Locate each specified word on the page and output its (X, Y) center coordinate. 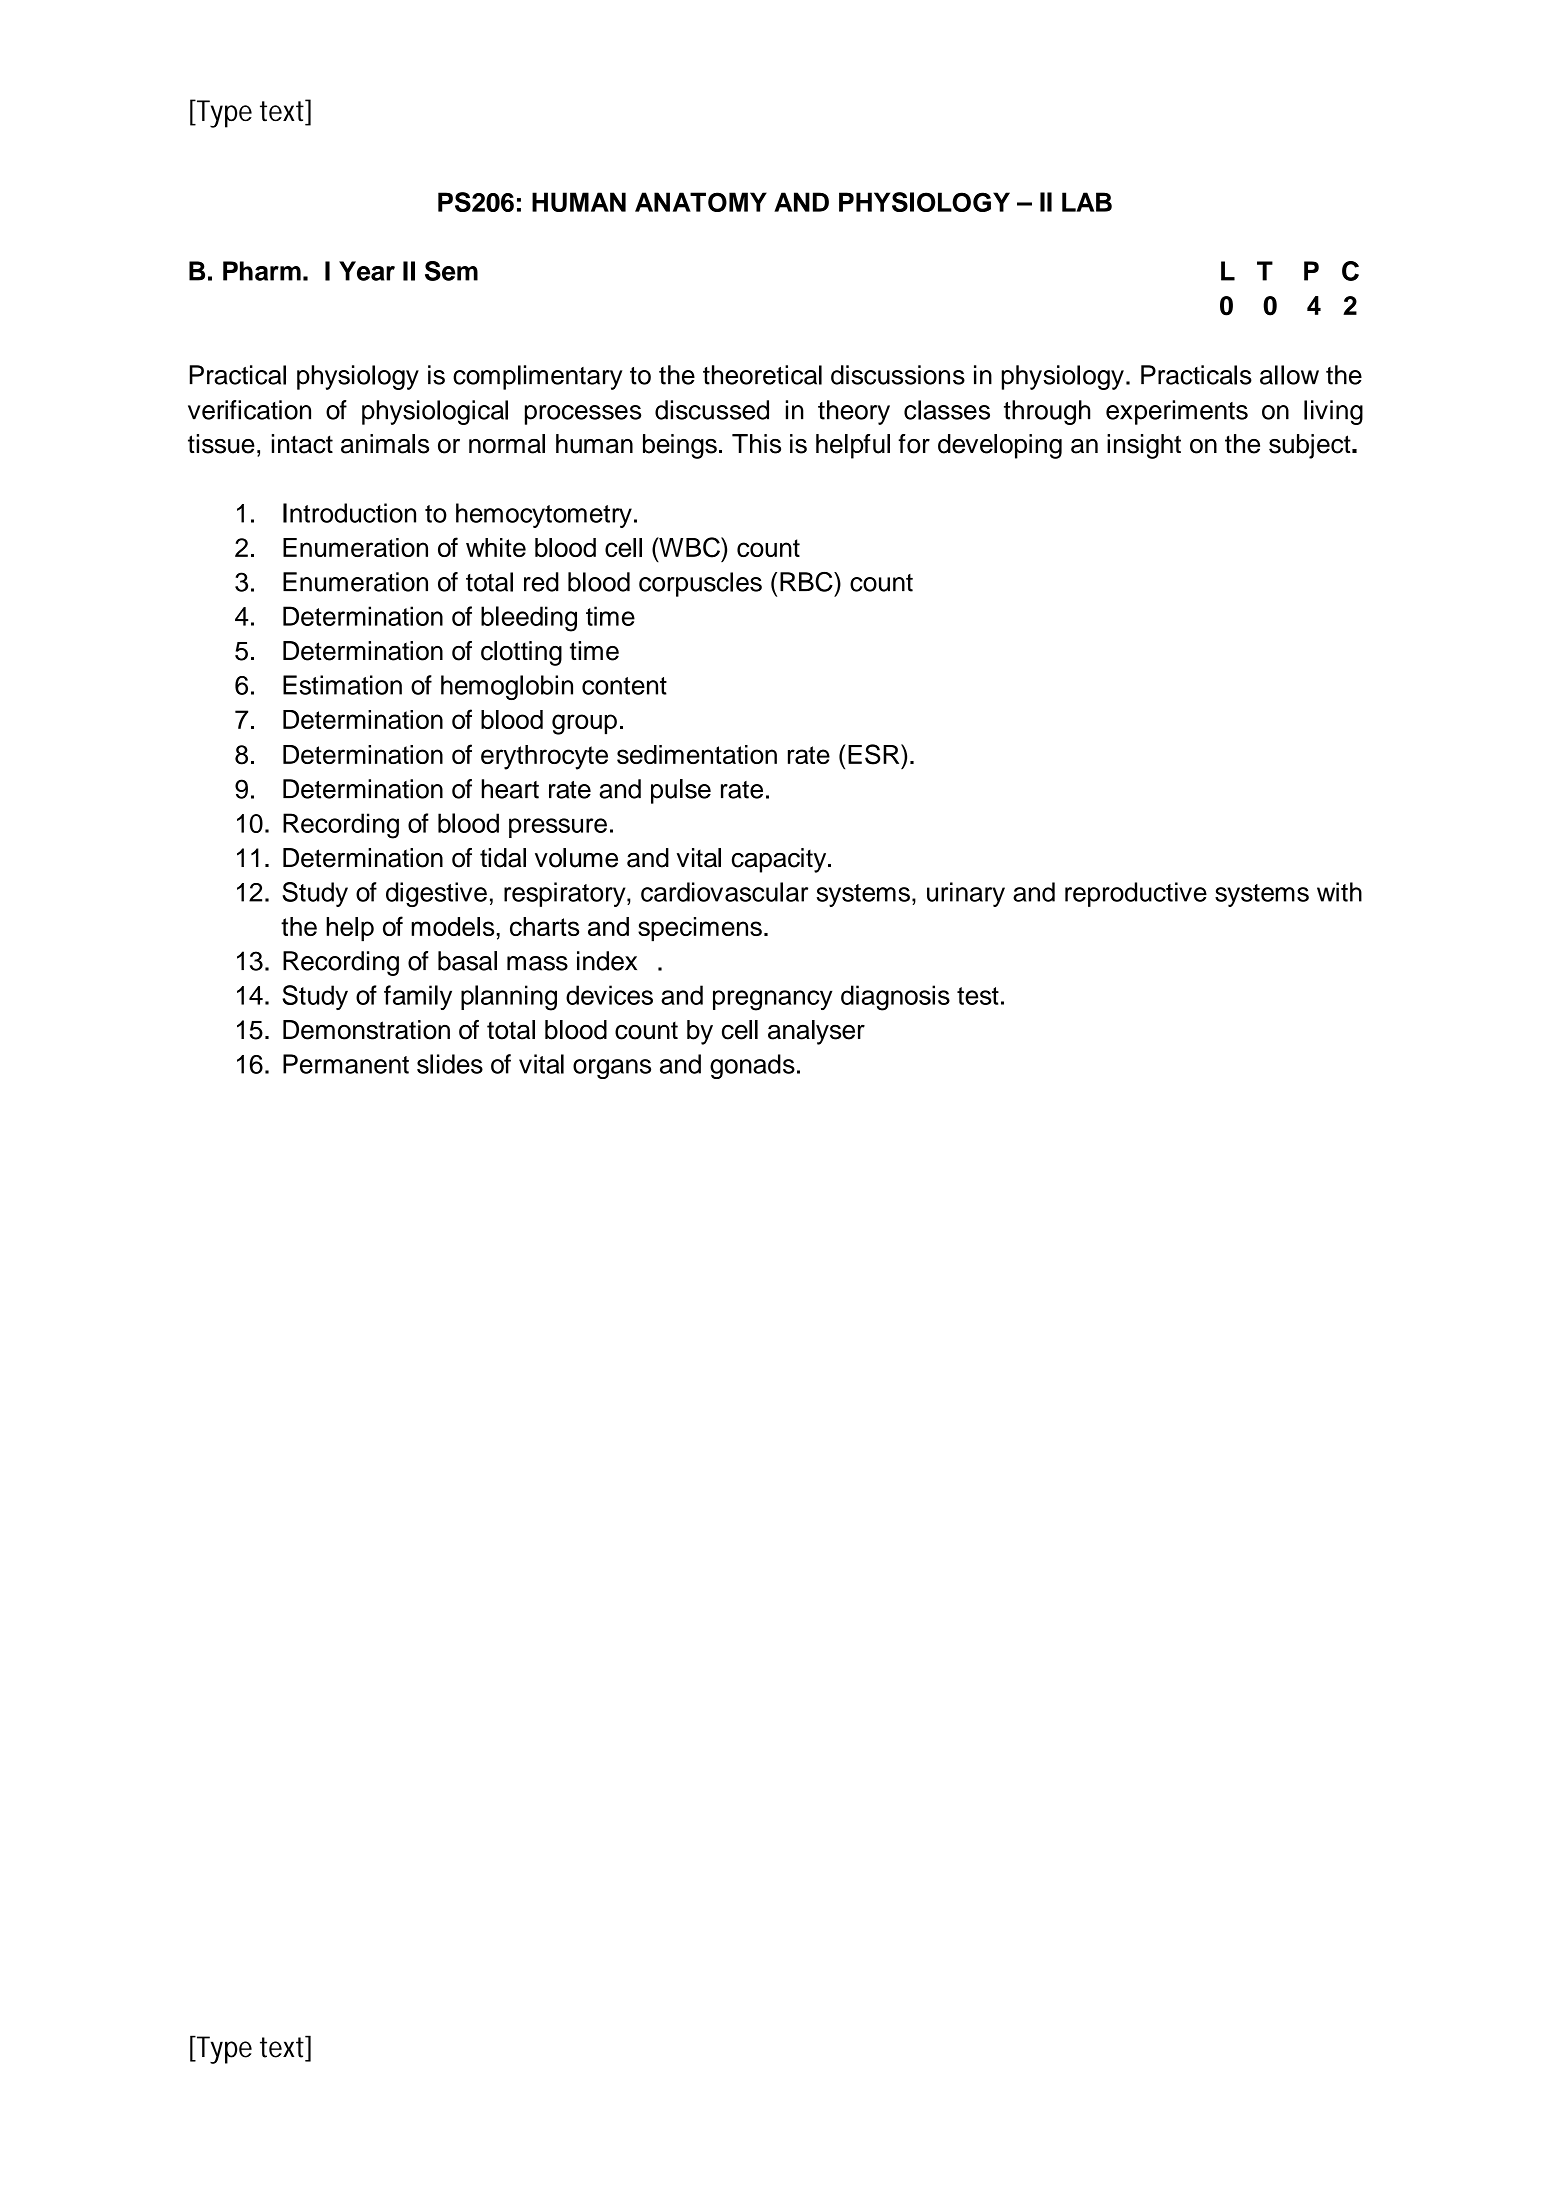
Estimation (342, 685)
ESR (875, 754)
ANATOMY (701, 202)
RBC (807, 582)
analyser (816, 1032)
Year (367, 271)
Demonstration (366, 1030)
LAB (1087, 202)
